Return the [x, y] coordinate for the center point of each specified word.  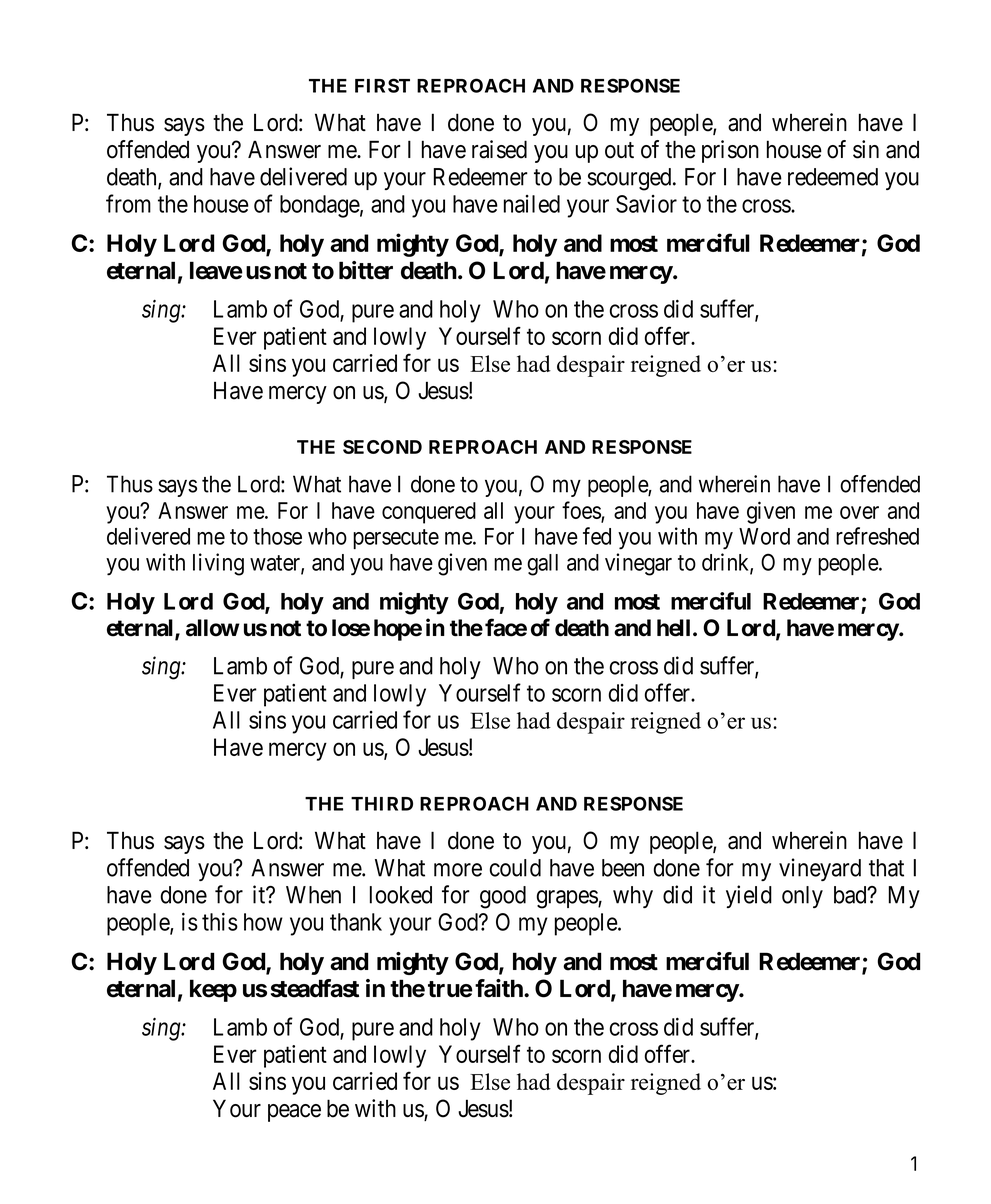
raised [499, 149]
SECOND [382, 447]
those [277, 536]
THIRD [382, 804]
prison [730, 151]
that [886, 868]
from [128, 203]
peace [294, 1113]
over [859, 512]
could [515, 868]
